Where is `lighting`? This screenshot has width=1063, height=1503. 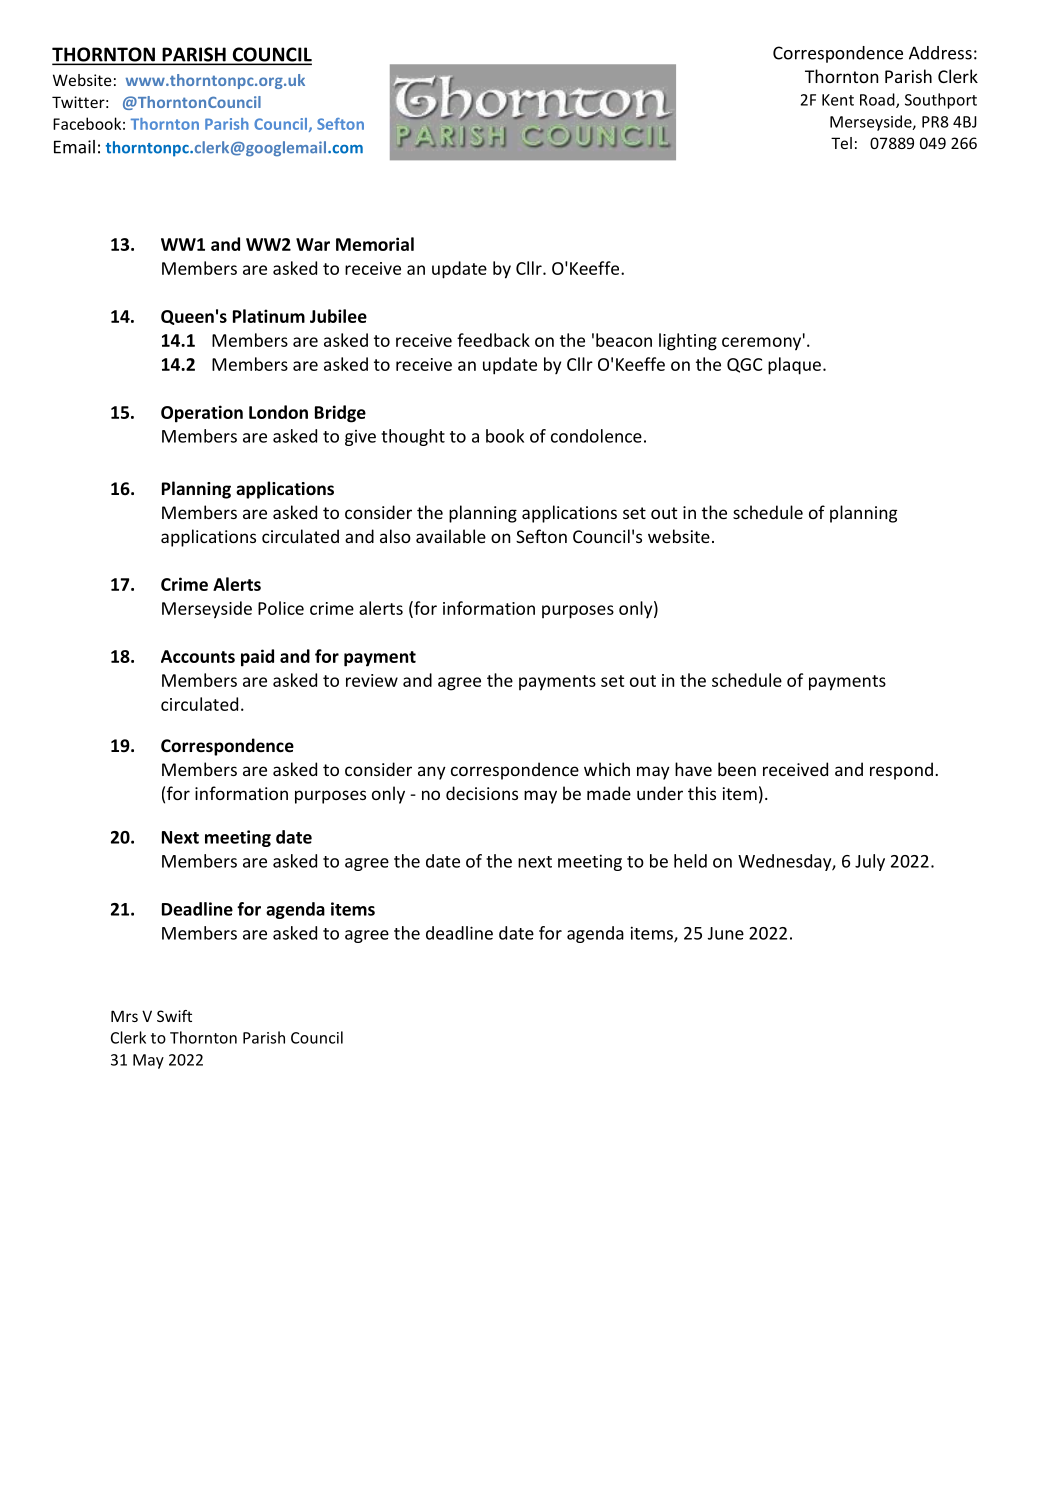
lighting is located at coordinates (688, 342).
